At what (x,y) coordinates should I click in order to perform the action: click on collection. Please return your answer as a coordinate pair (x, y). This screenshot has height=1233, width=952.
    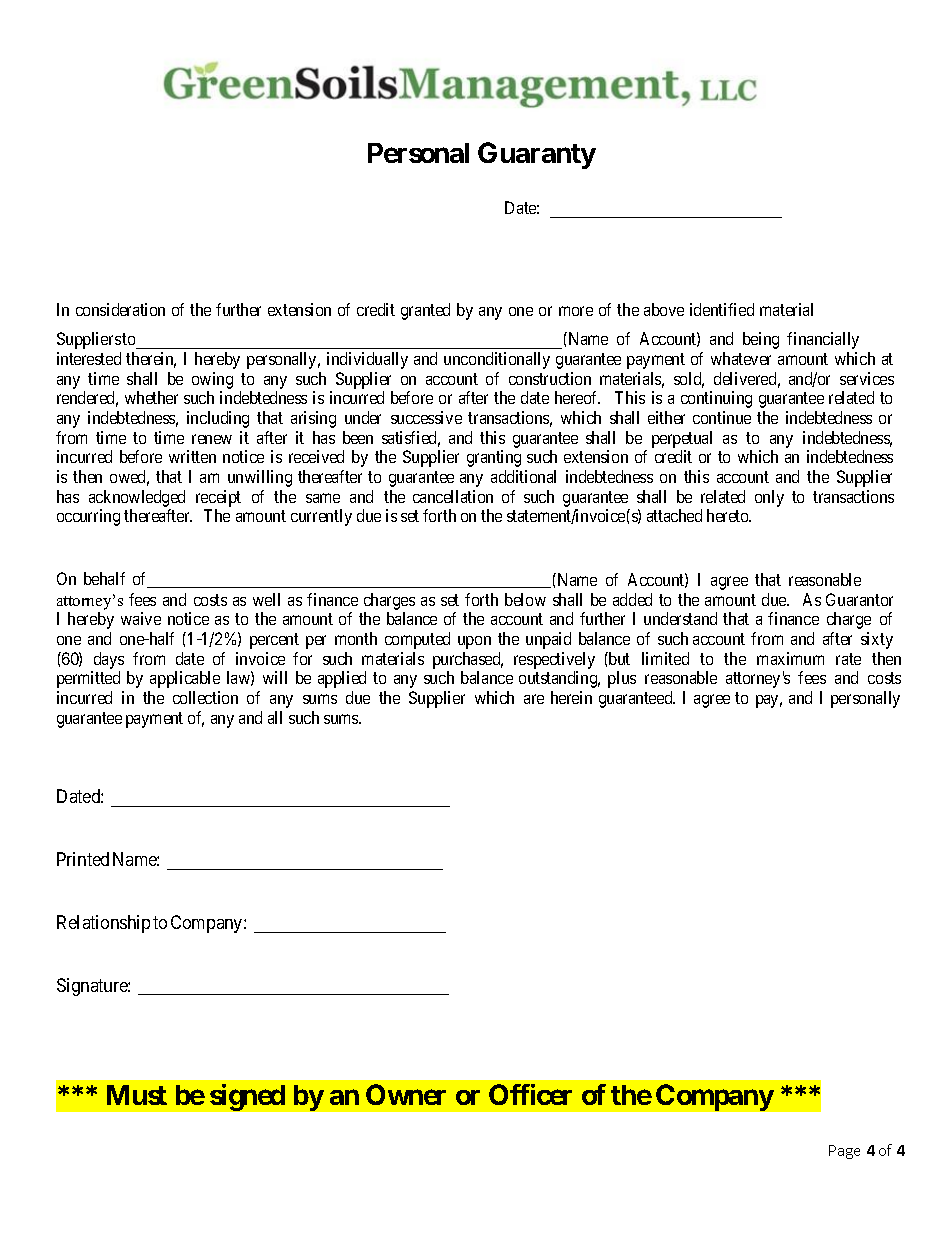
    Looking at the image, I should click on (205, 697).
